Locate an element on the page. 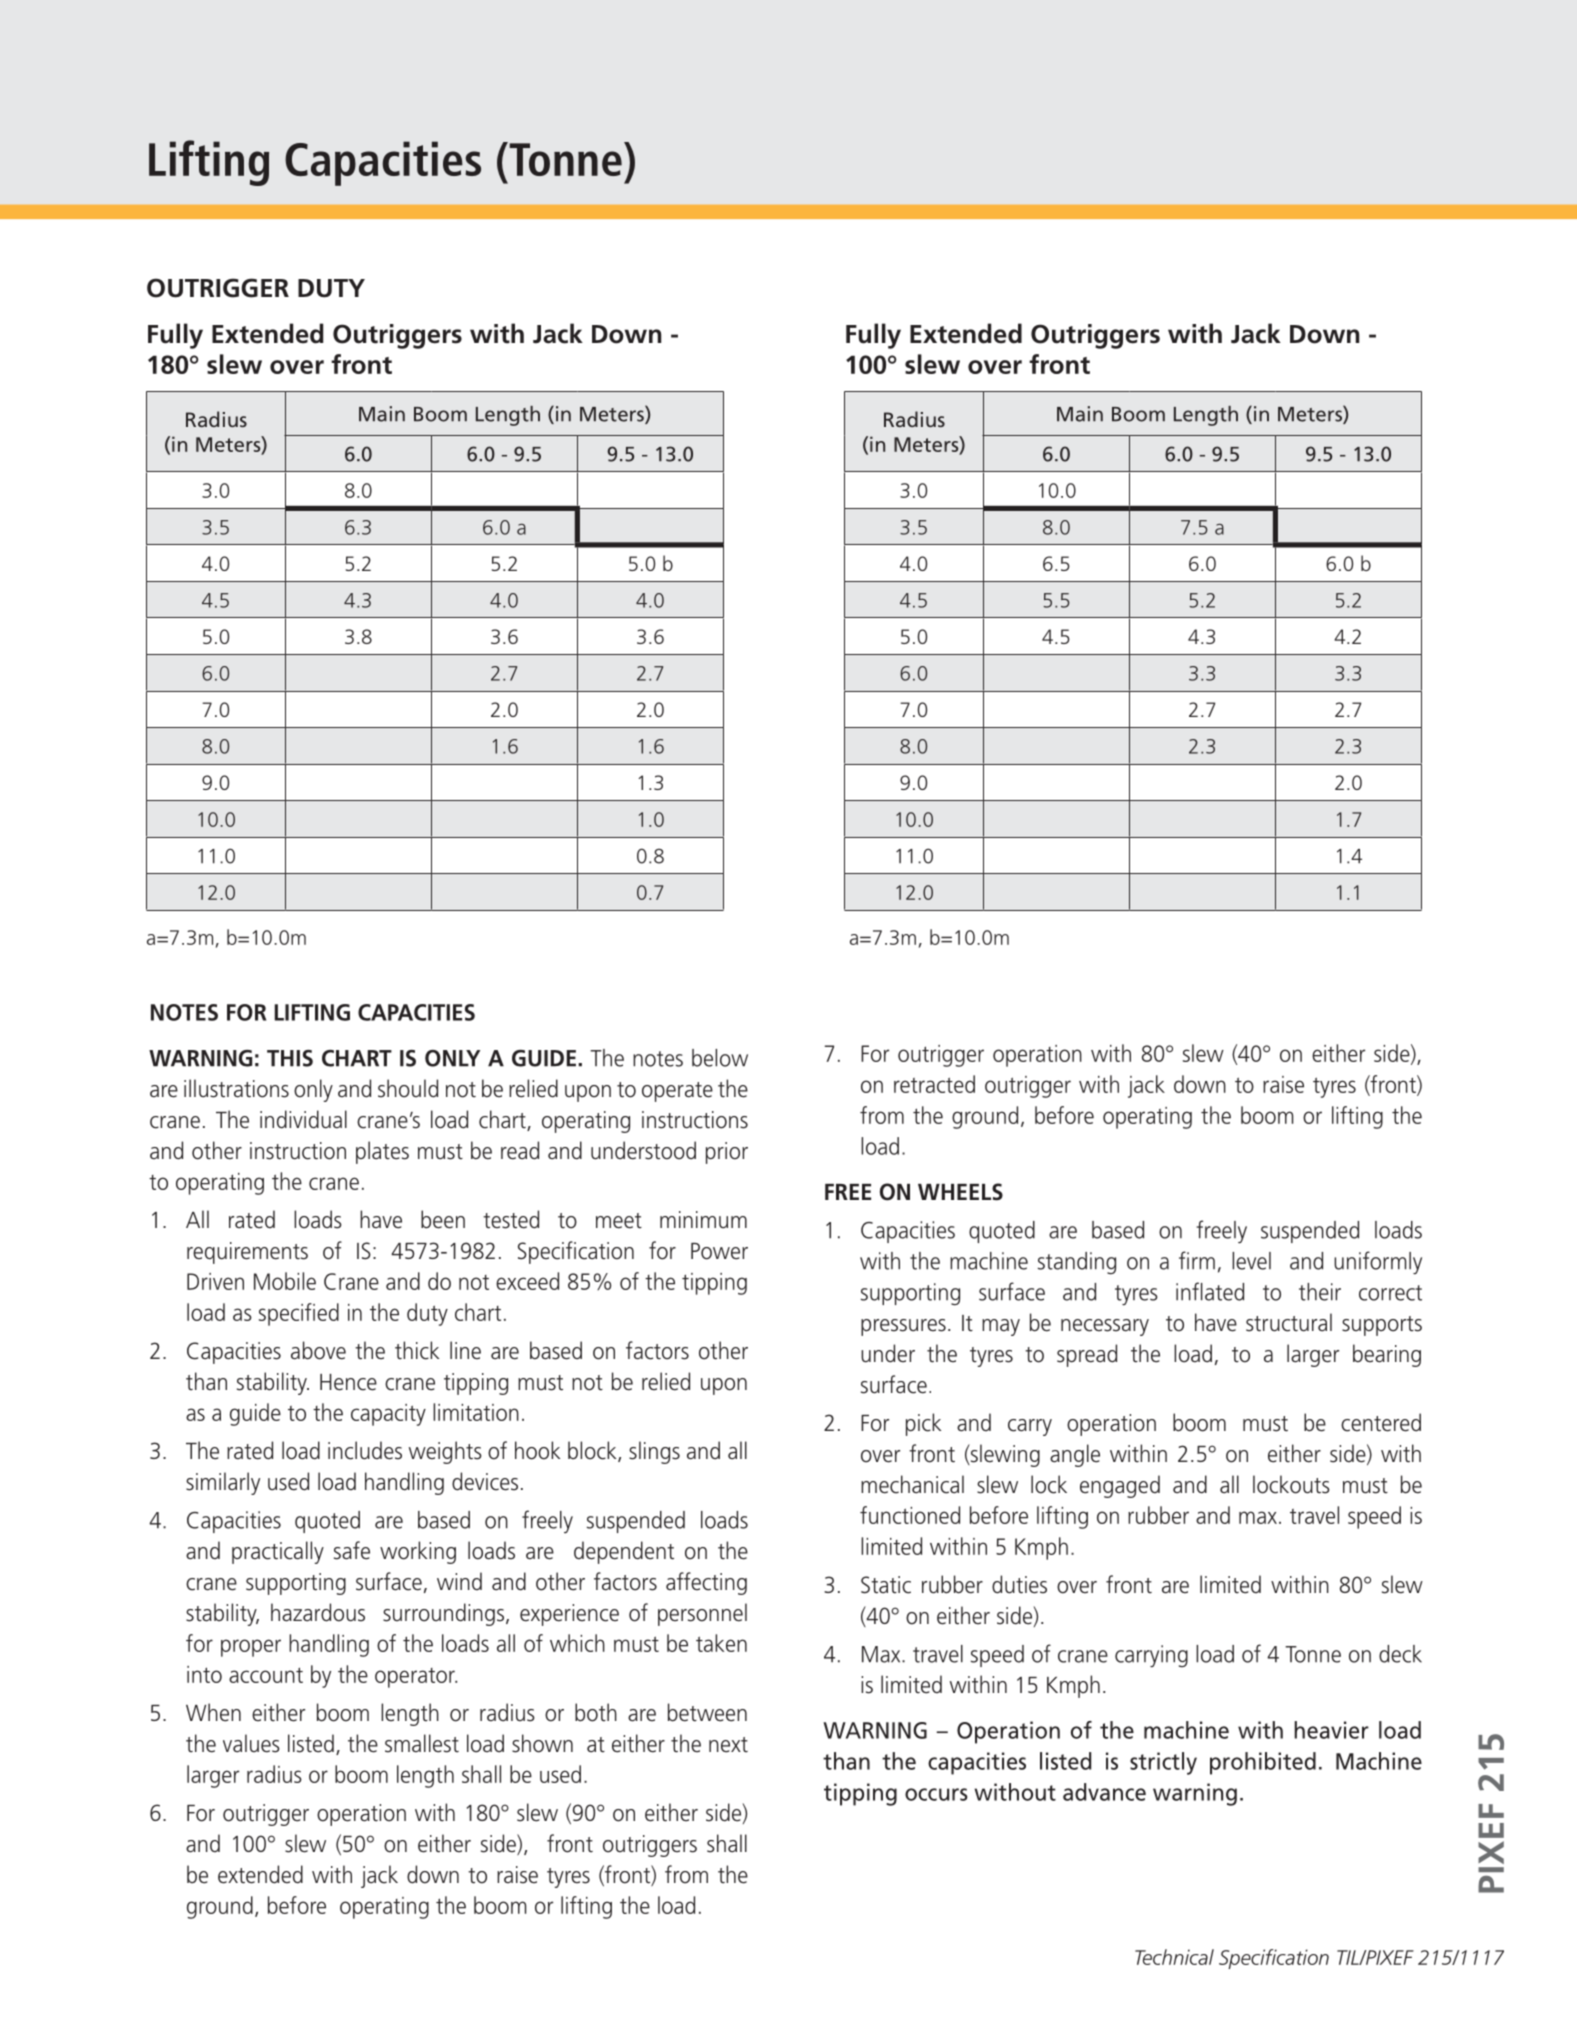 The image size is (1577, 2041). retracted is located at coordinates (934, 1084).
